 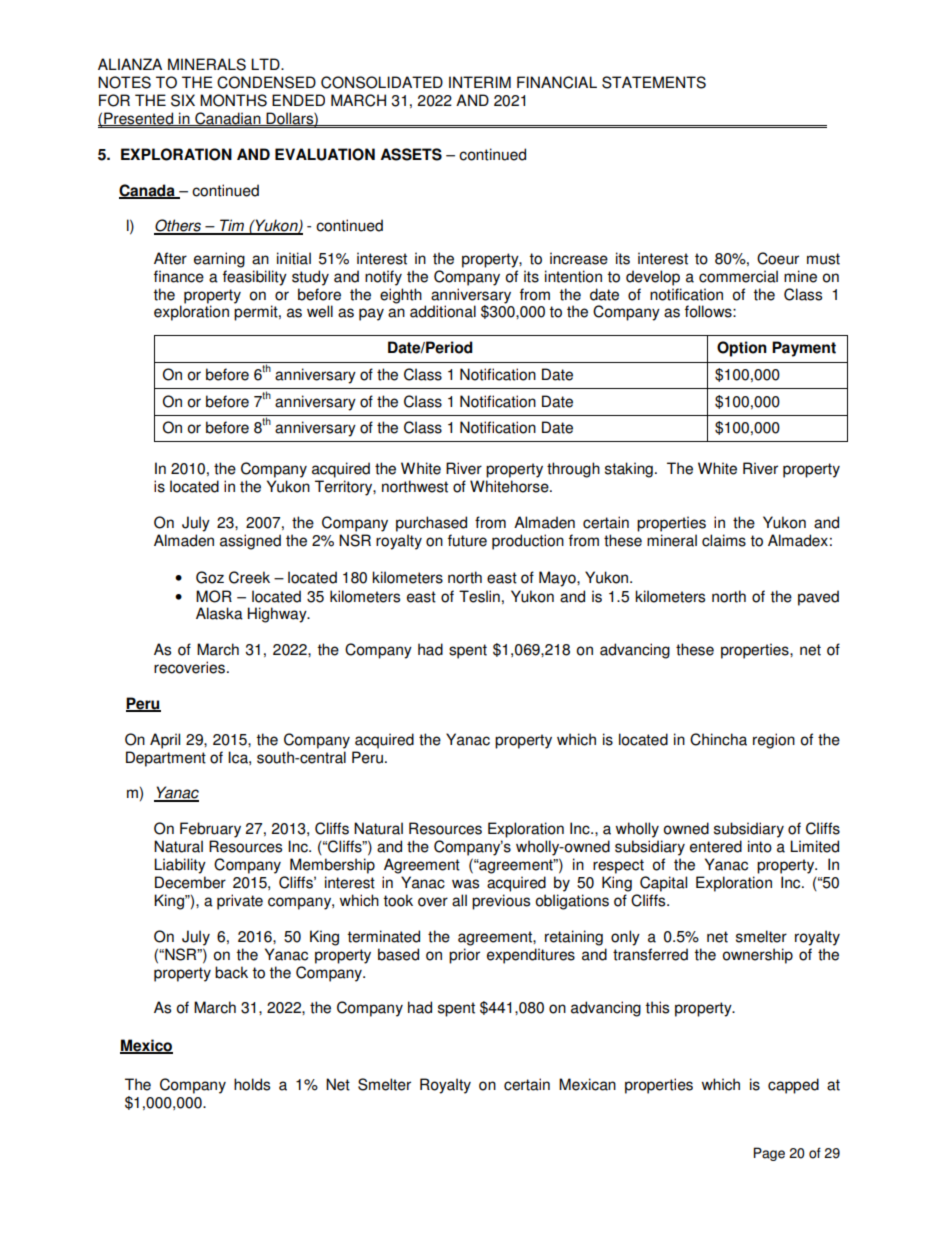 I want to click on INTERIM, so click(x=480, y=82).
